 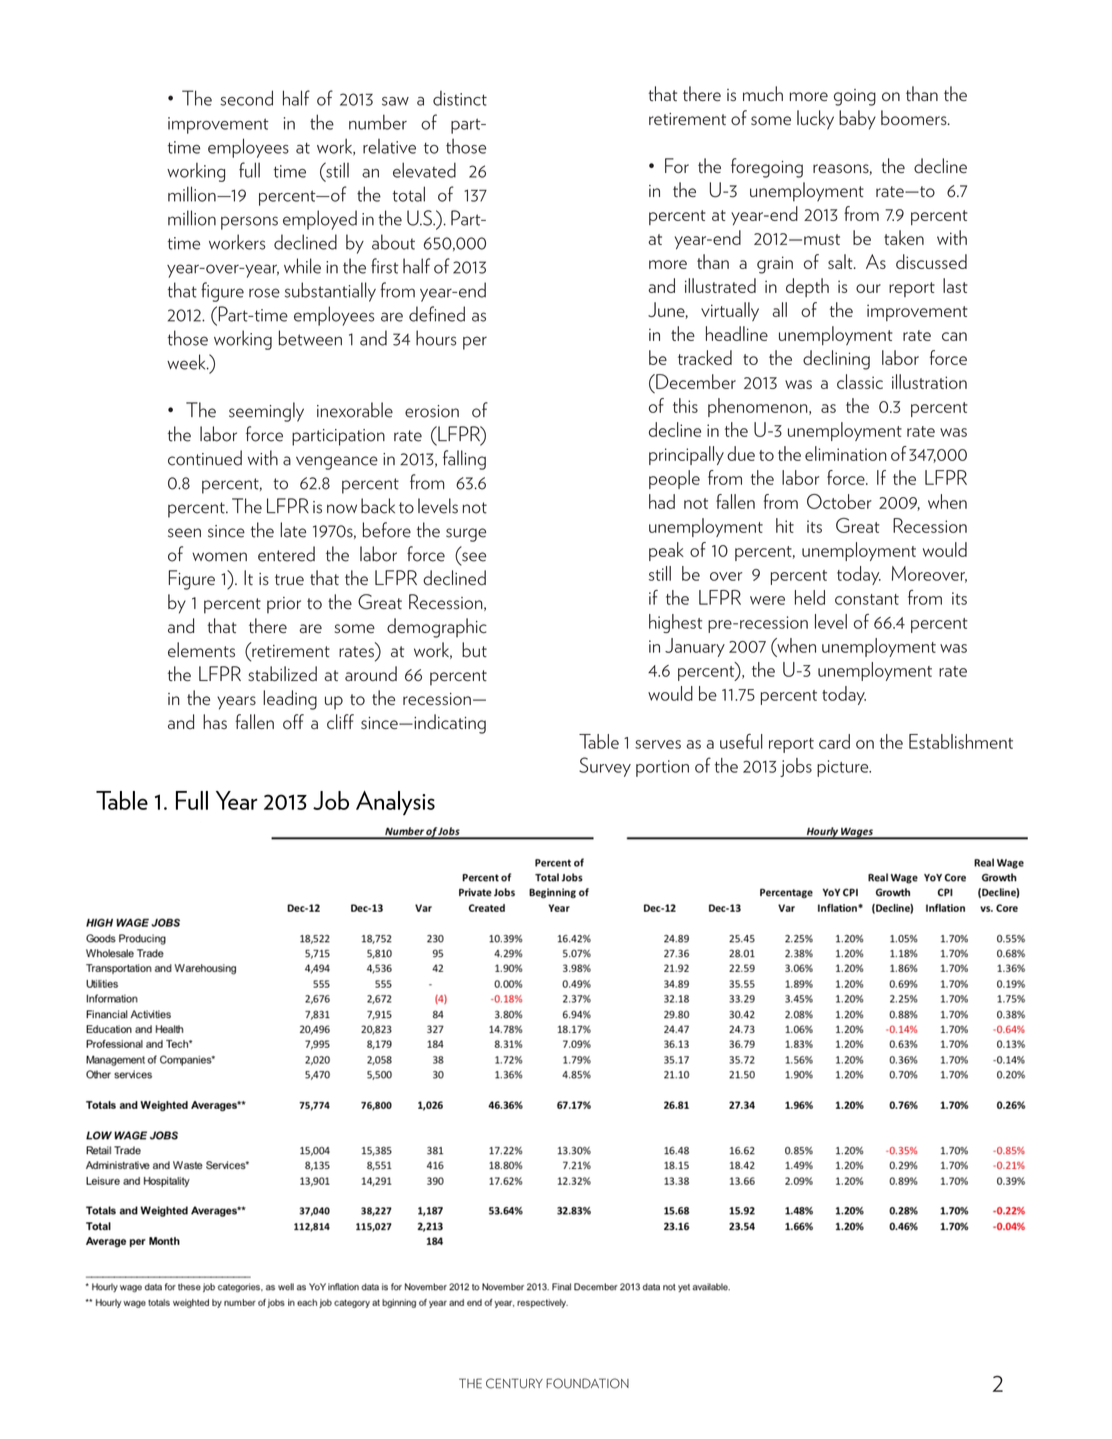 What do you see at coordinates (834, 741) in the screenshot?
I see `card` at bounding box center [834, 741].
